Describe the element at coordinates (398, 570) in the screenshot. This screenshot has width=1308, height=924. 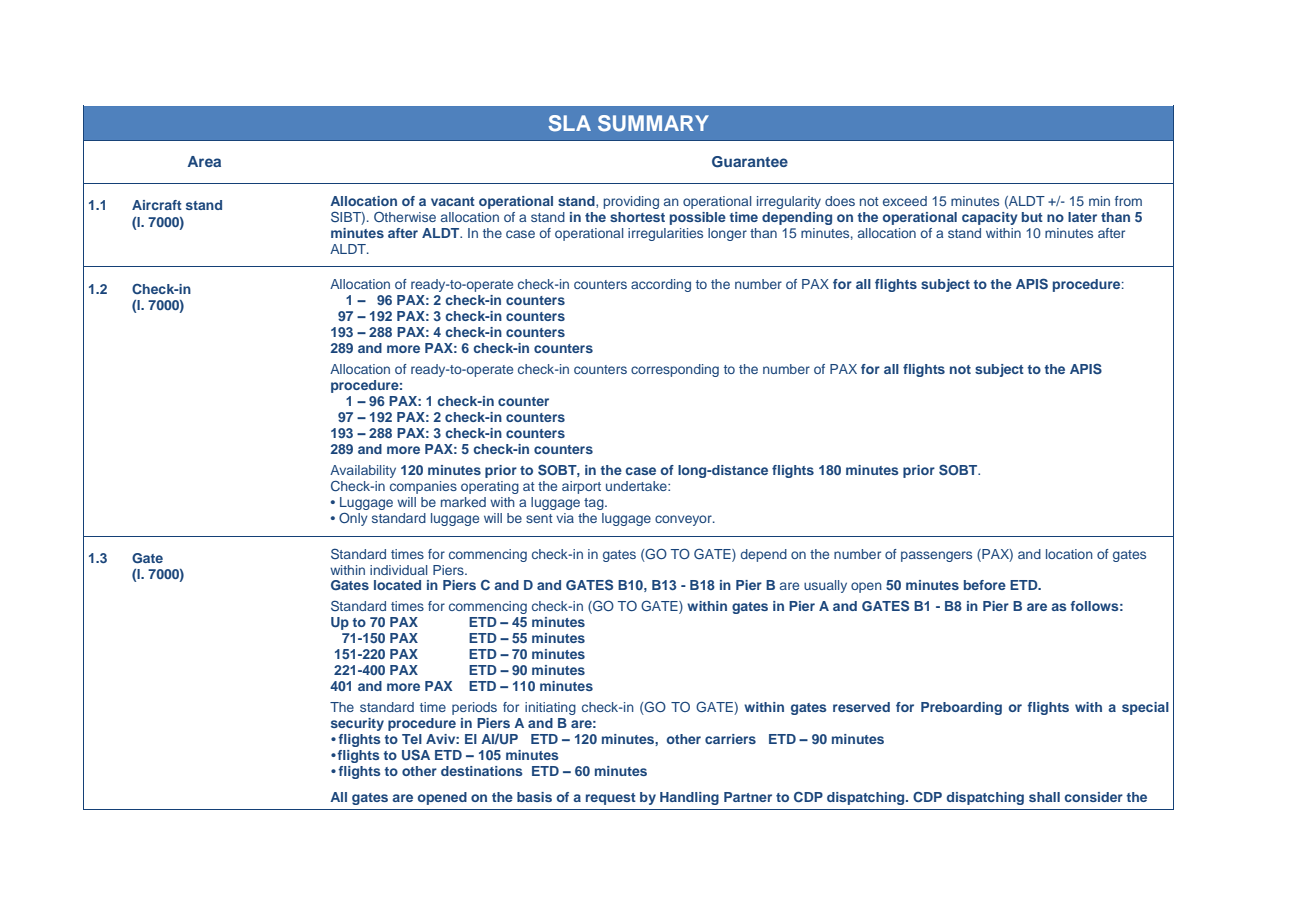
I see `individual` at that location.
